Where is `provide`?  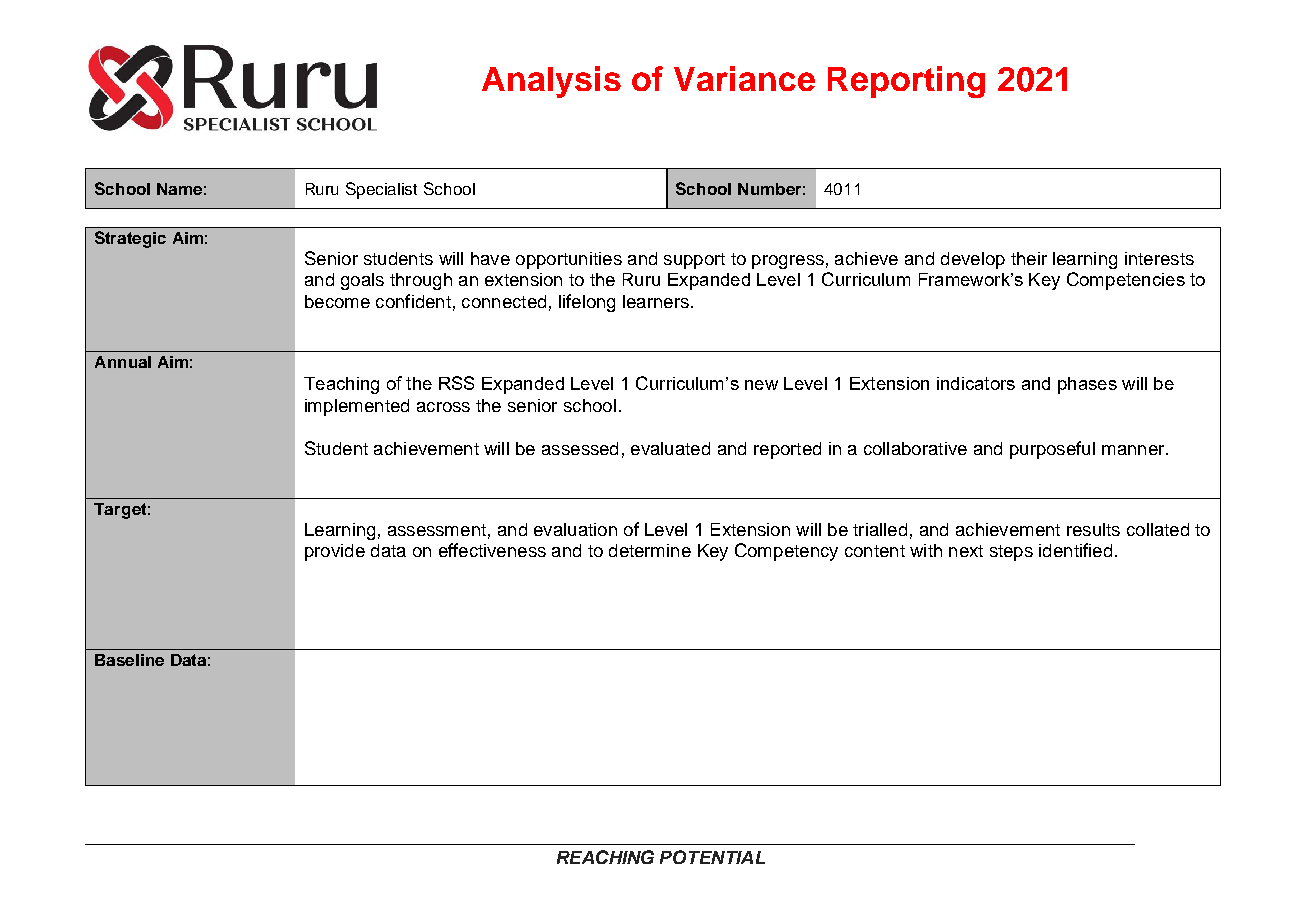 provide is located at coordinates (335, 552).
